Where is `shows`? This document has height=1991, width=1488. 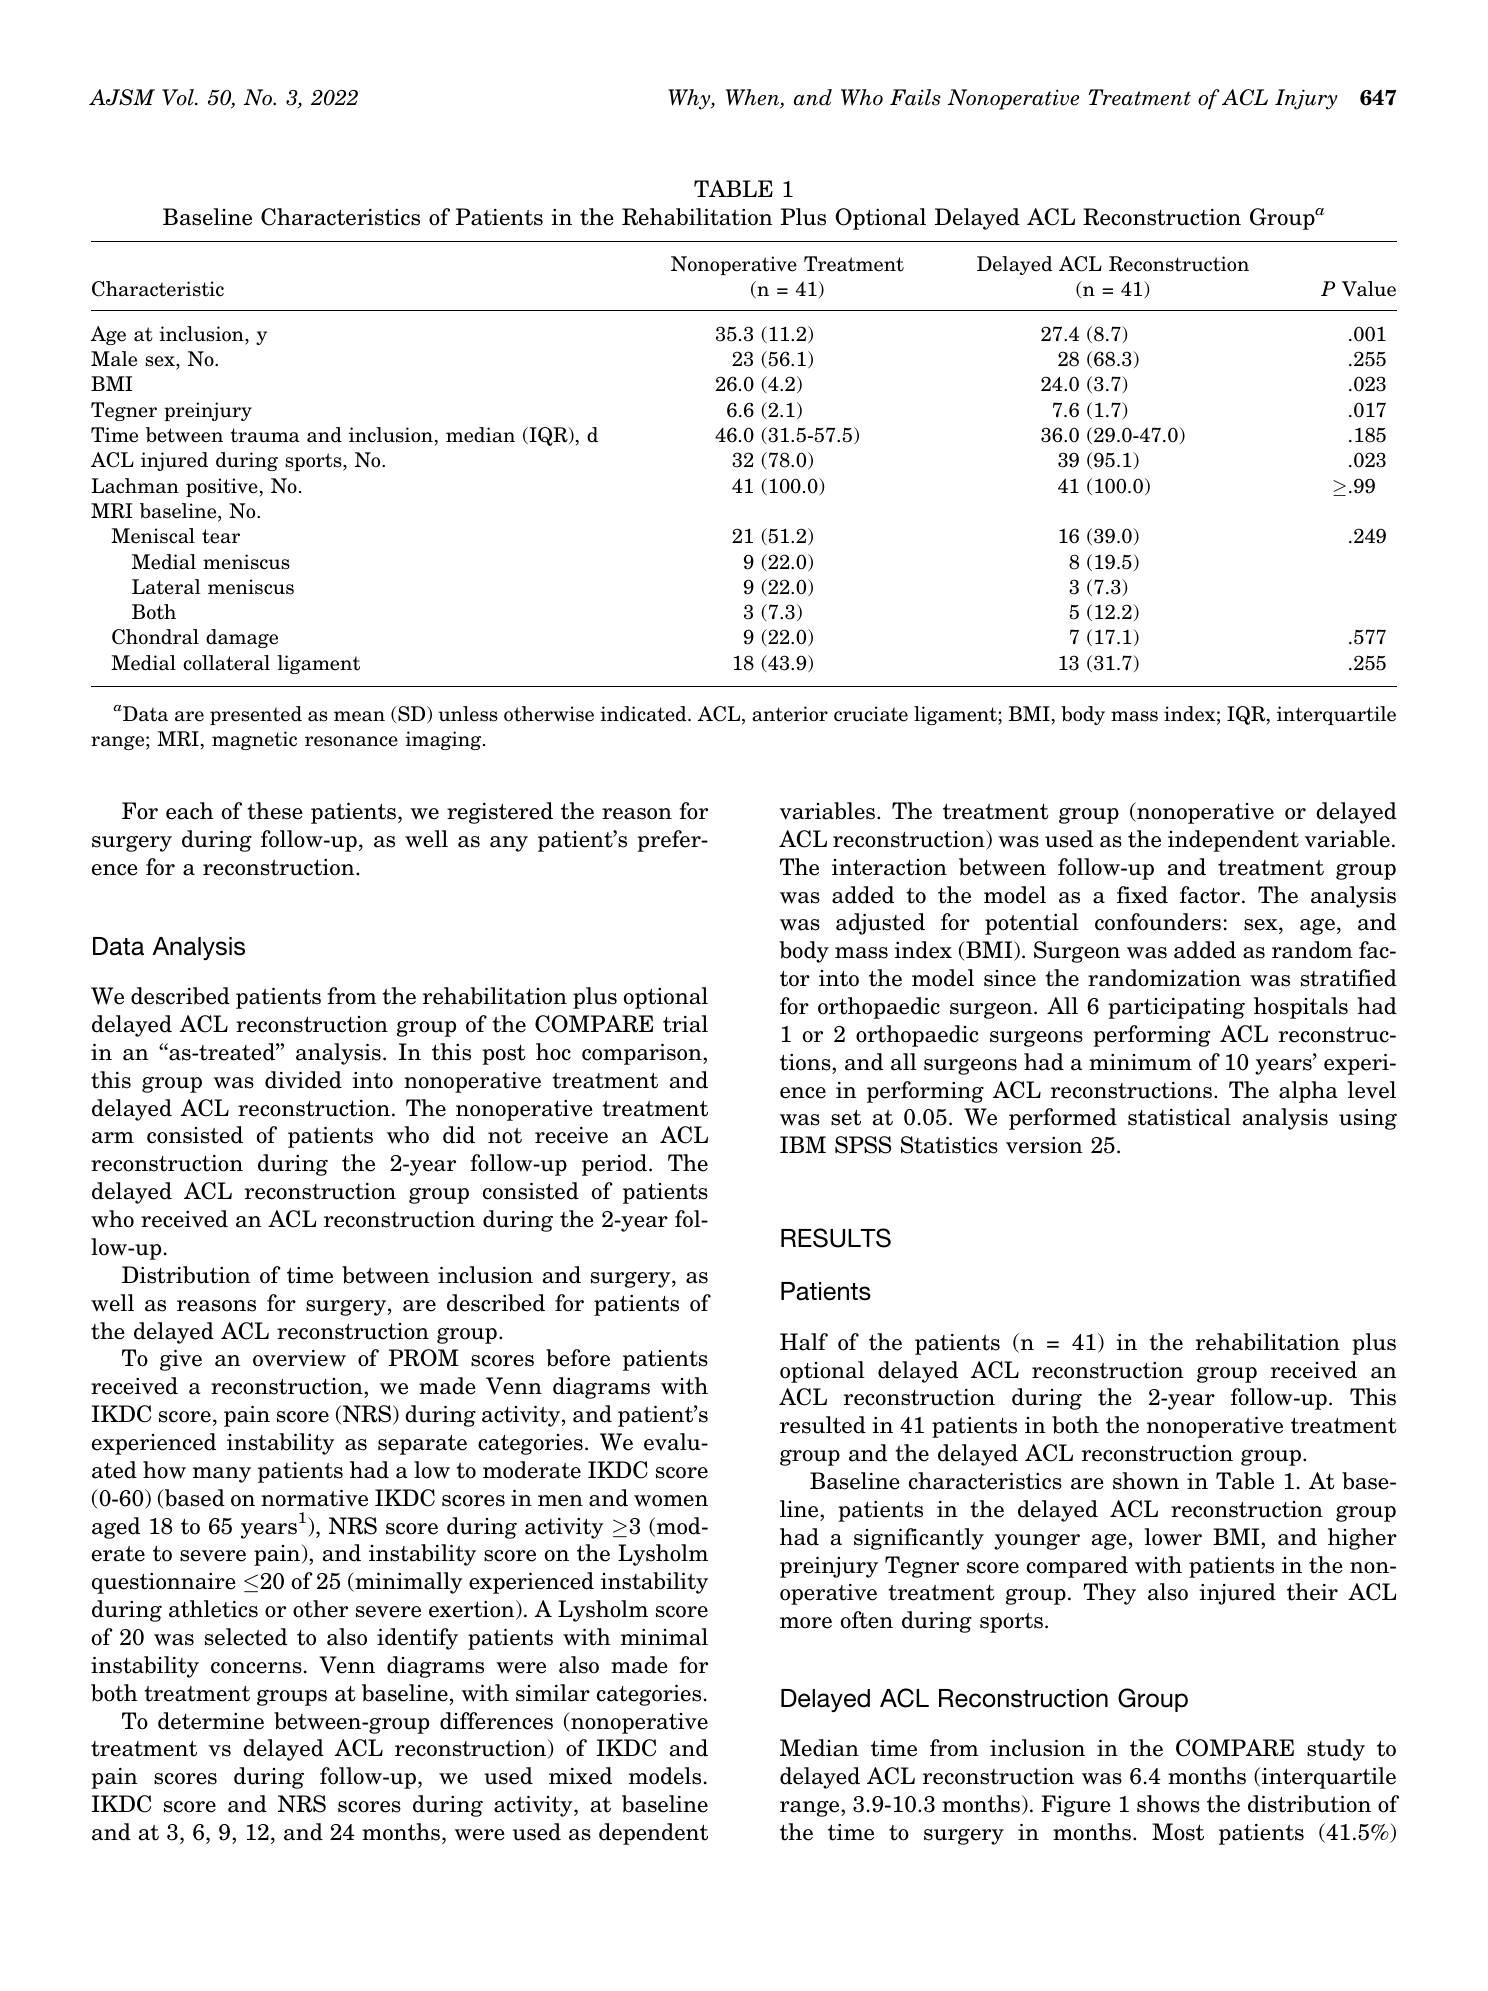 shows is located at coordinates (1168, 1804).
